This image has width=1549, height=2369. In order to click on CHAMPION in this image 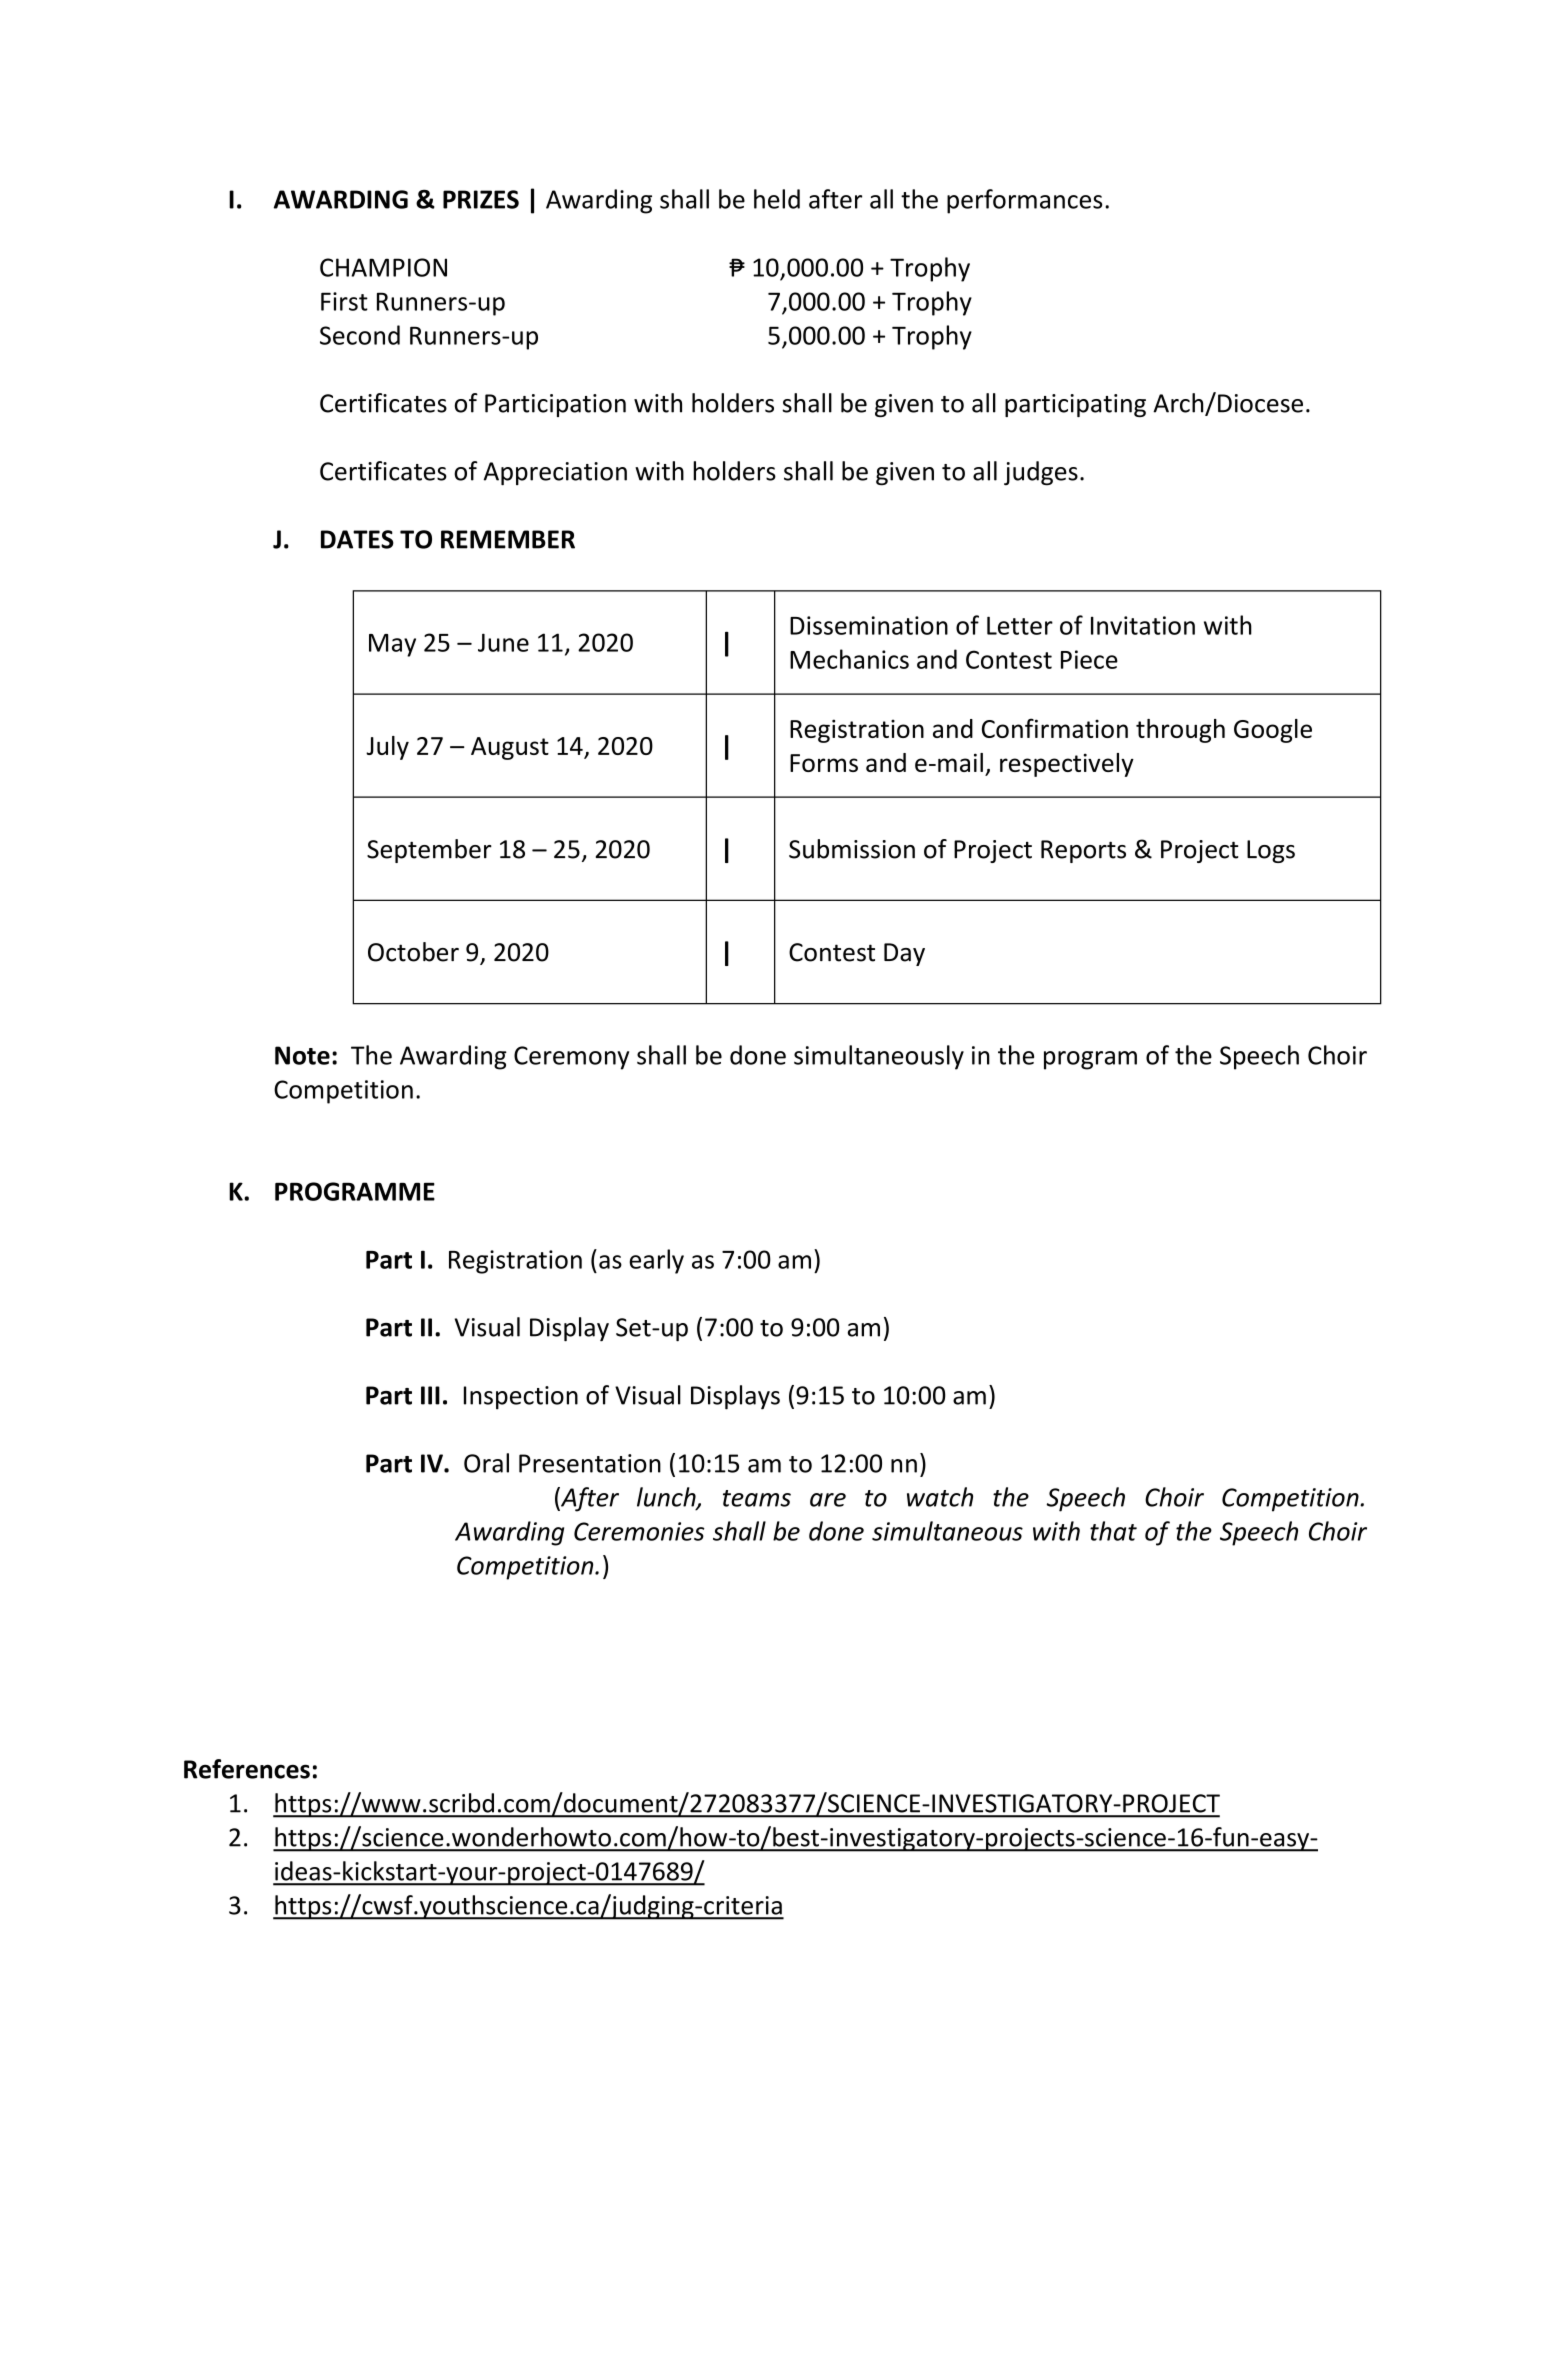, I will do `click(383, 267)`.
